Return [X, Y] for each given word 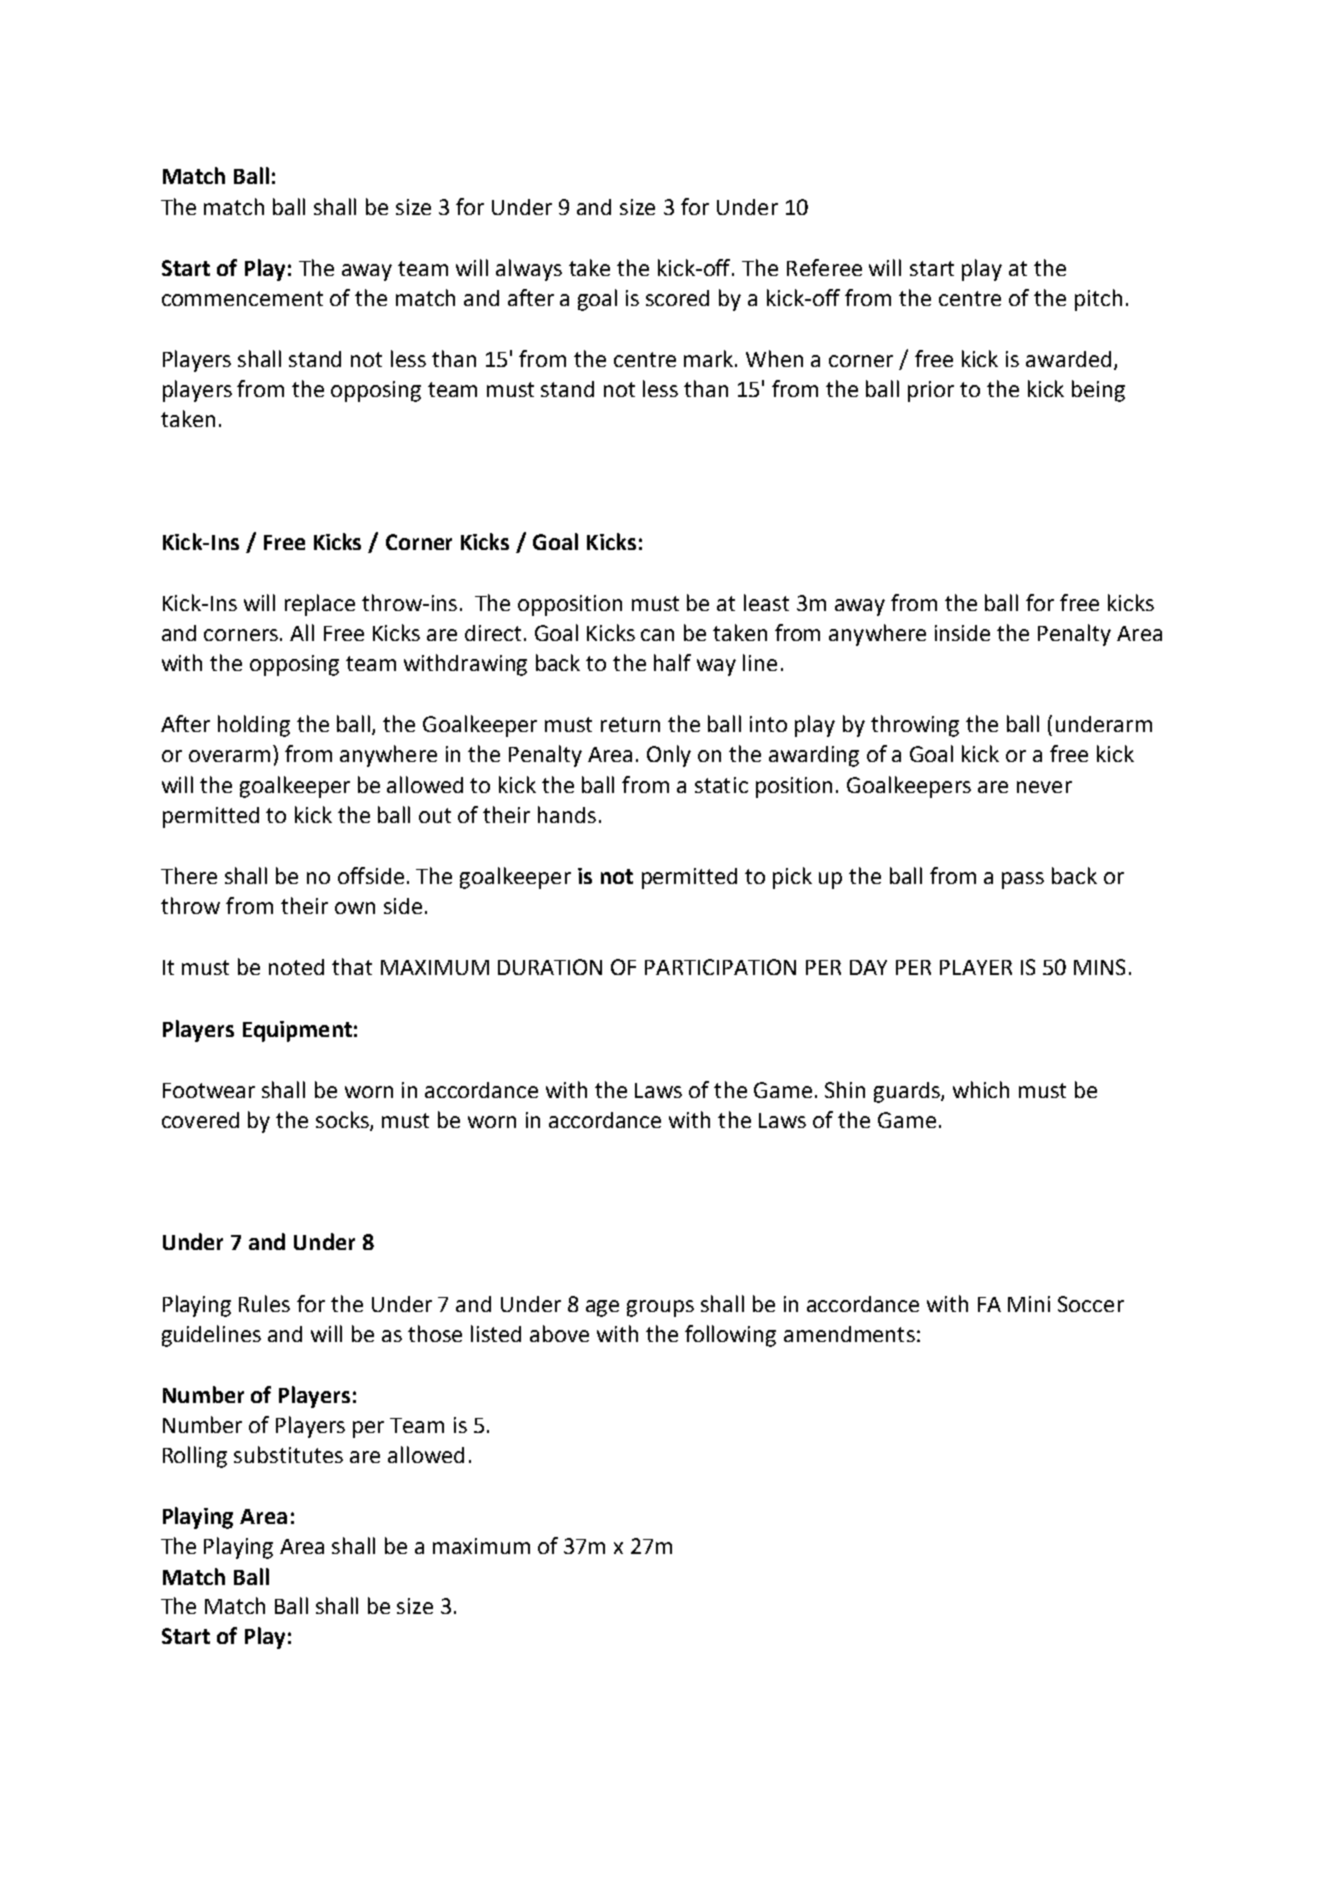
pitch [1098, 300]
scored [677, 298]
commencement [242, 298]
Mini [1029, 1304]
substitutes [288, 1454]
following [730, 1336]
